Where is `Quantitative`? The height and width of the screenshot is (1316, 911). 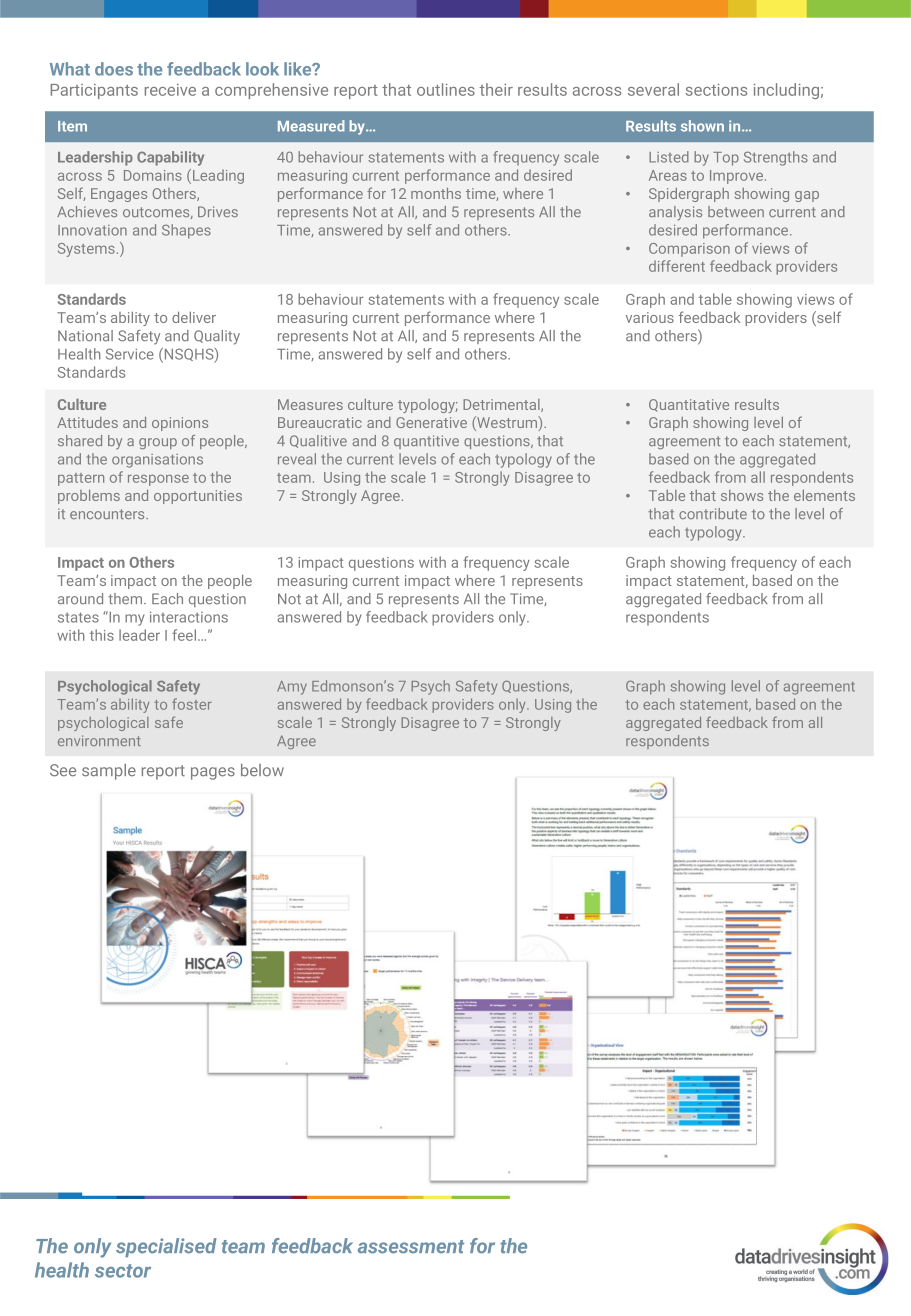
Quantitative is located at coordinates (689, 405).
